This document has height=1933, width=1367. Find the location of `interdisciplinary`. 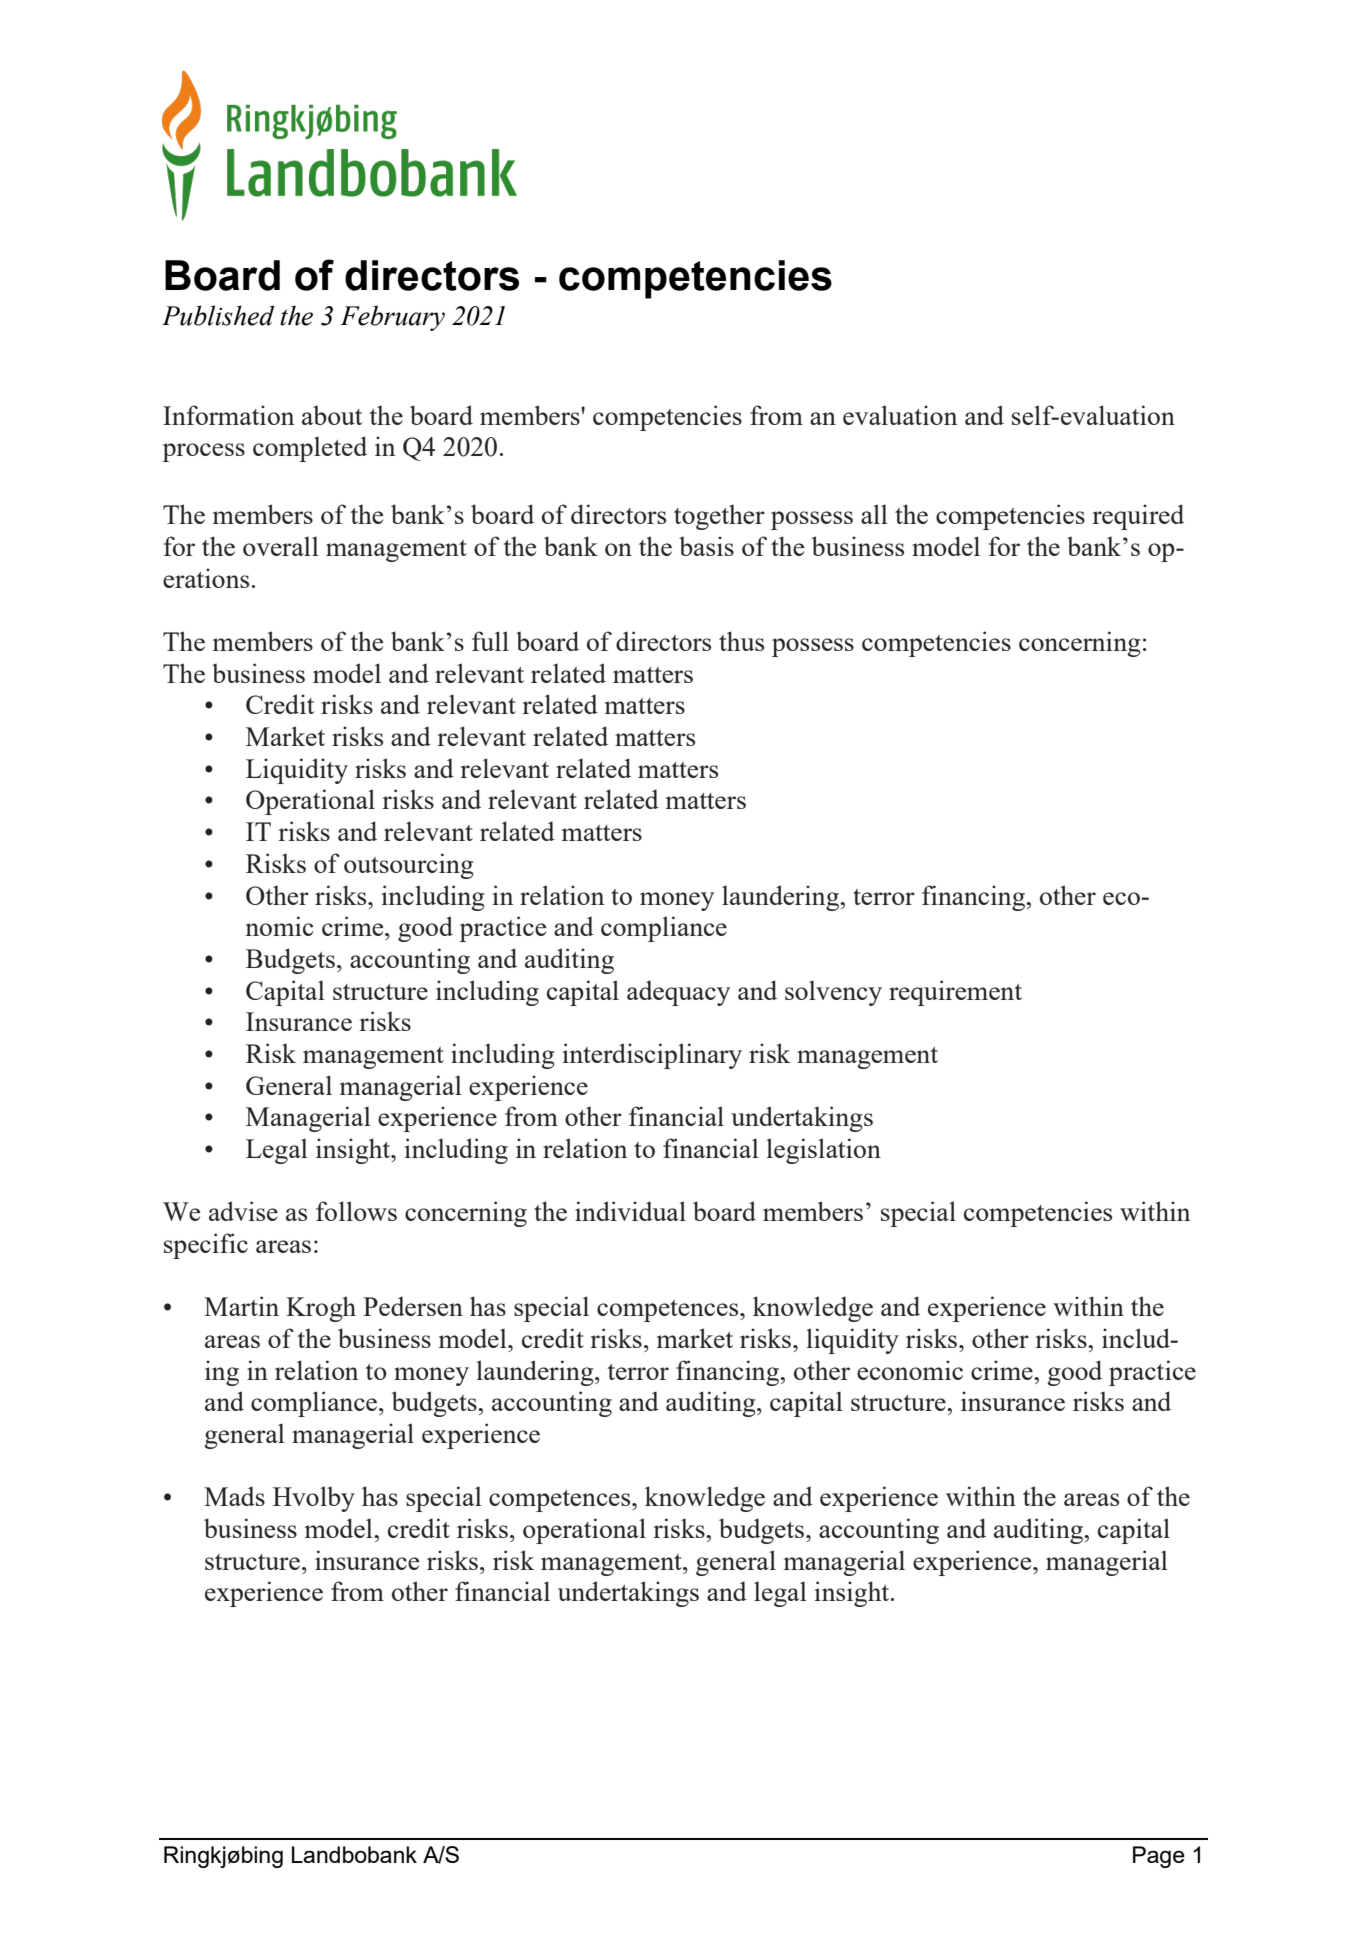

interdisciplinary is located at coordinates (652, 1056).
